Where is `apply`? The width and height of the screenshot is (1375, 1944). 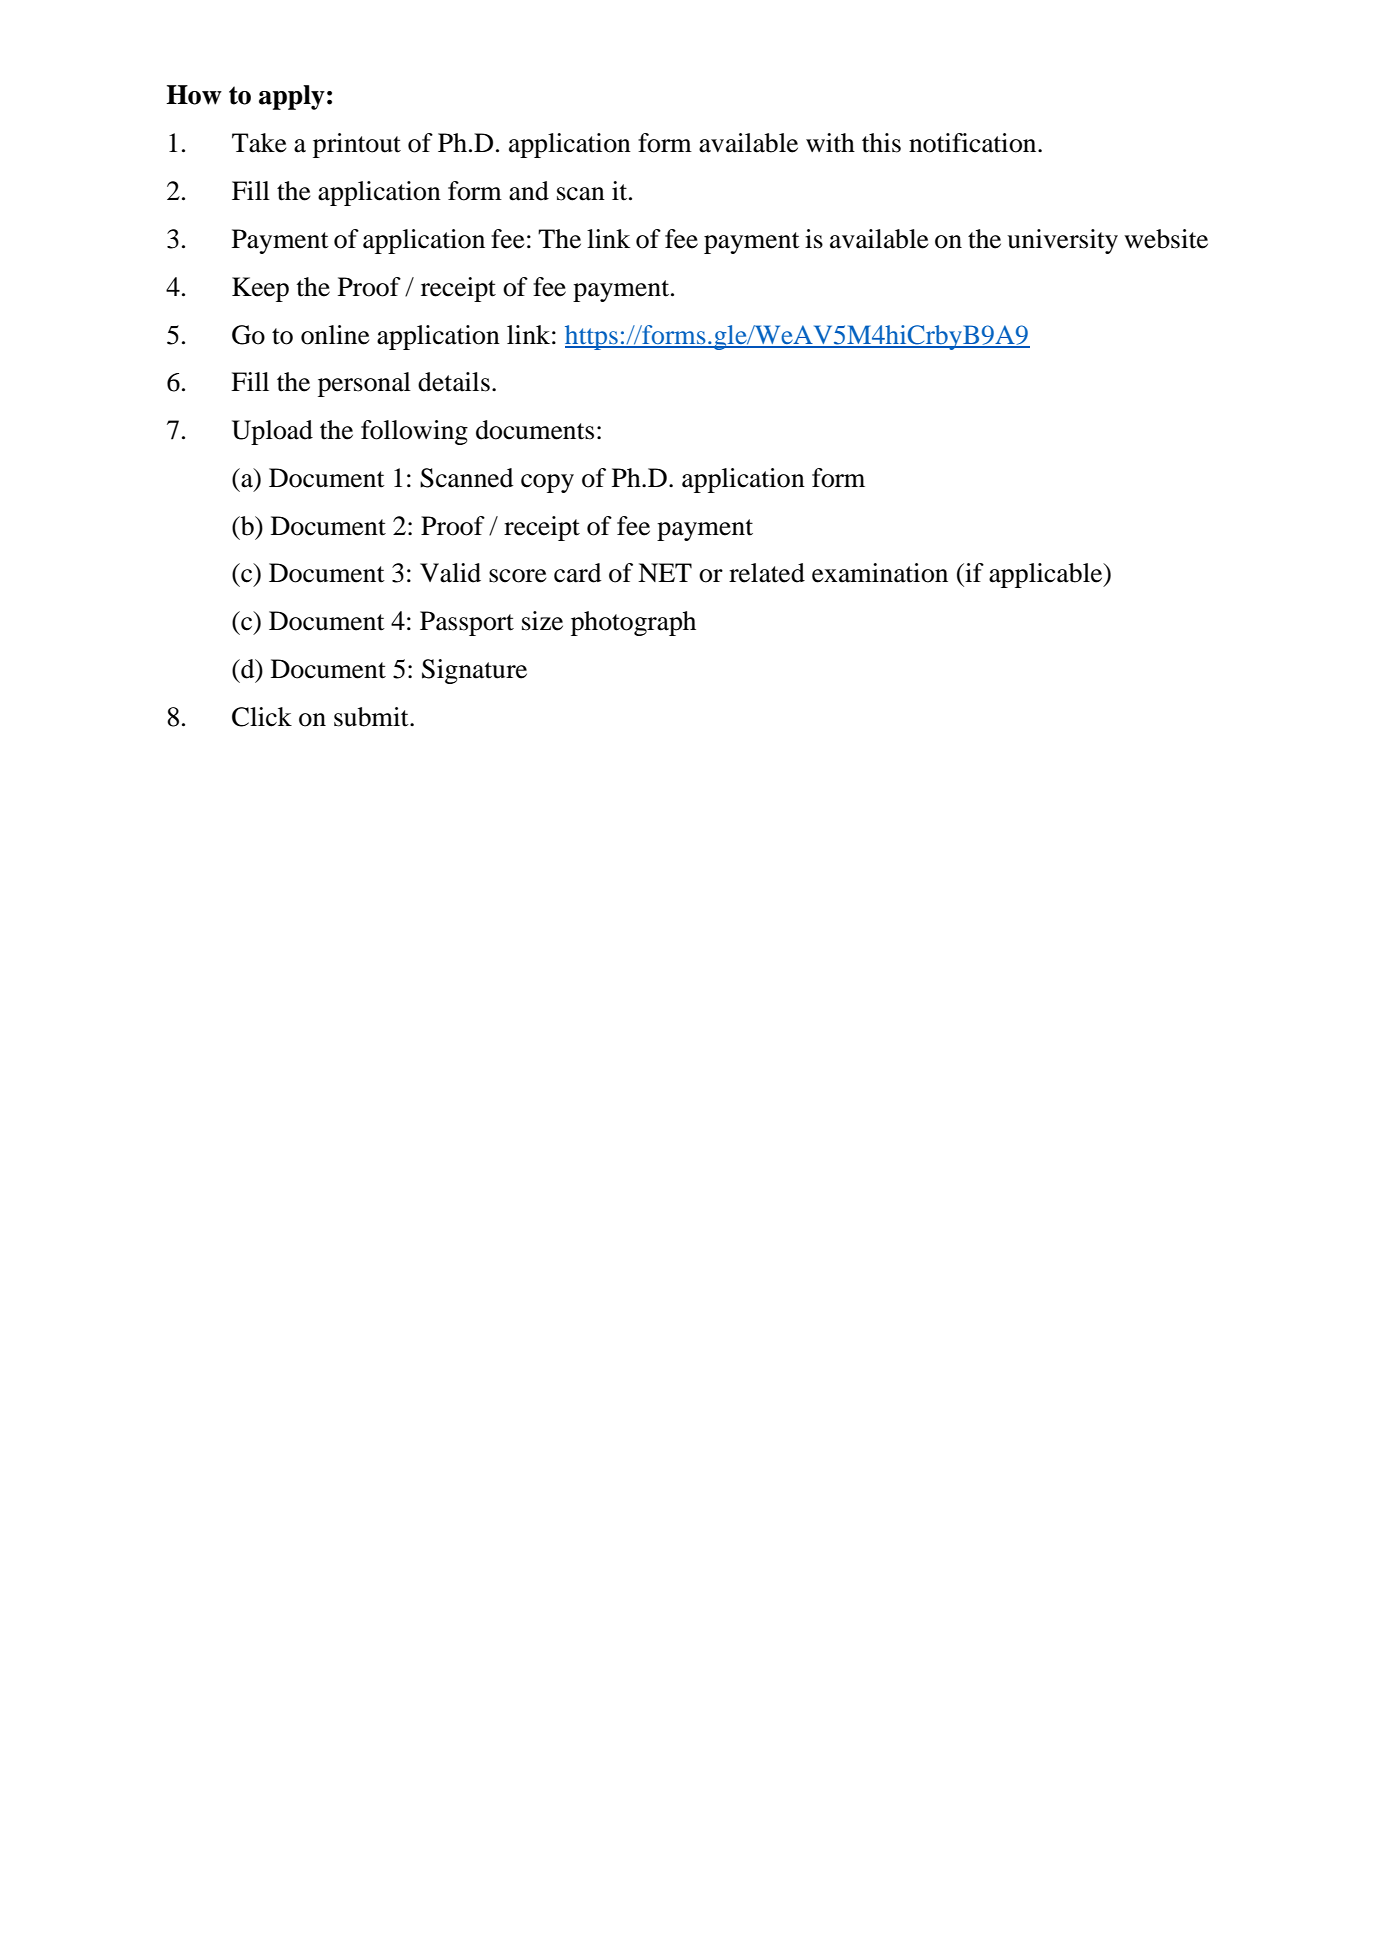
apply is located at coordinates (292, 97).
